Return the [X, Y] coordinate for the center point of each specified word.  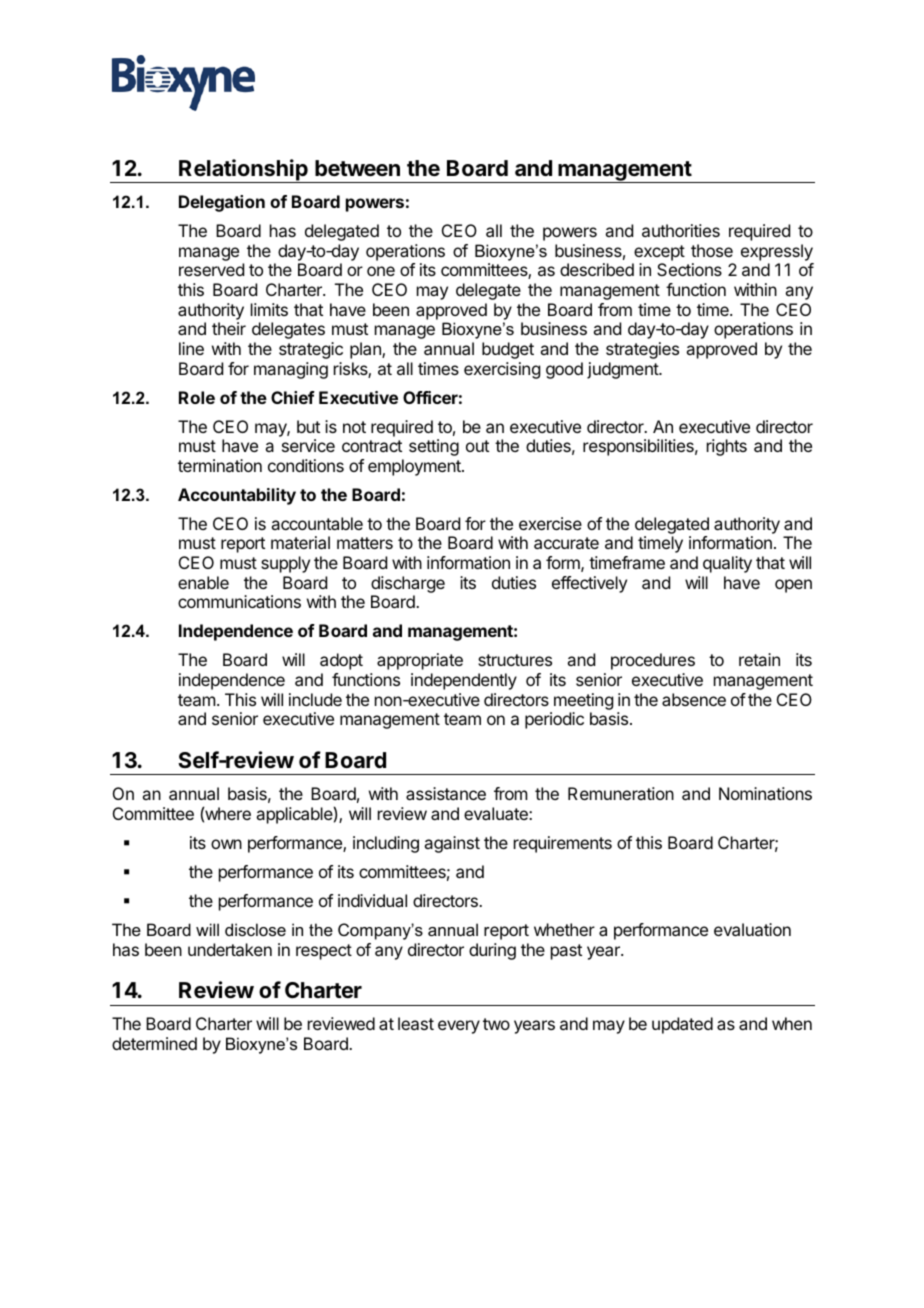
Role [197, 397]
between [357, 168]
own [226, 844]
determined [154, 1043]
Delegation [222, 203]
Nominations [765, 793]
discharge [408, 586]
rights [727, 447]
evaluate [497, 813]
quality [727, 564]
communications [239, 601]
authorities [681, 230]
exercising [502, 370]
